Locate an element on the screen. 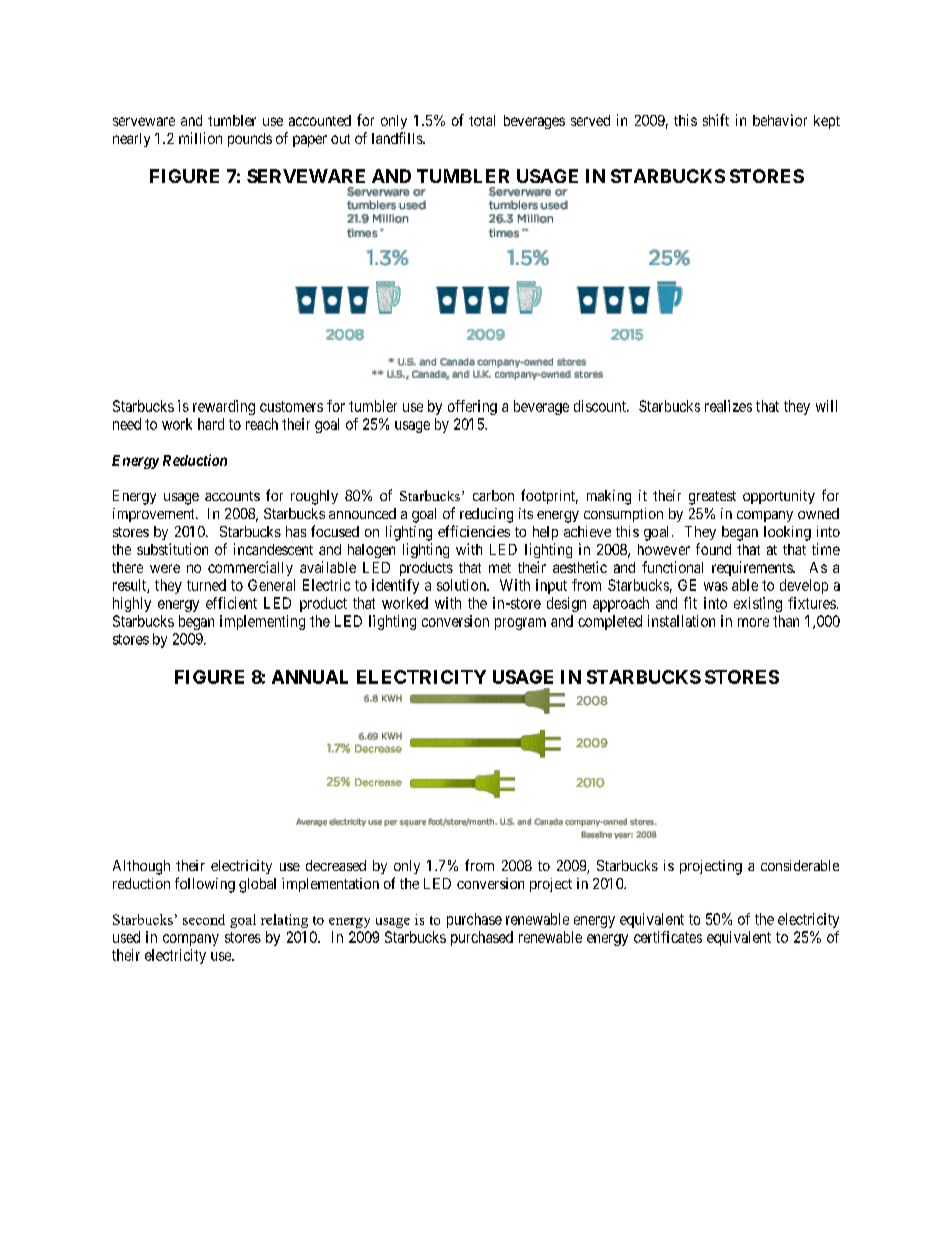  total is located at coordinates (482, 120).
